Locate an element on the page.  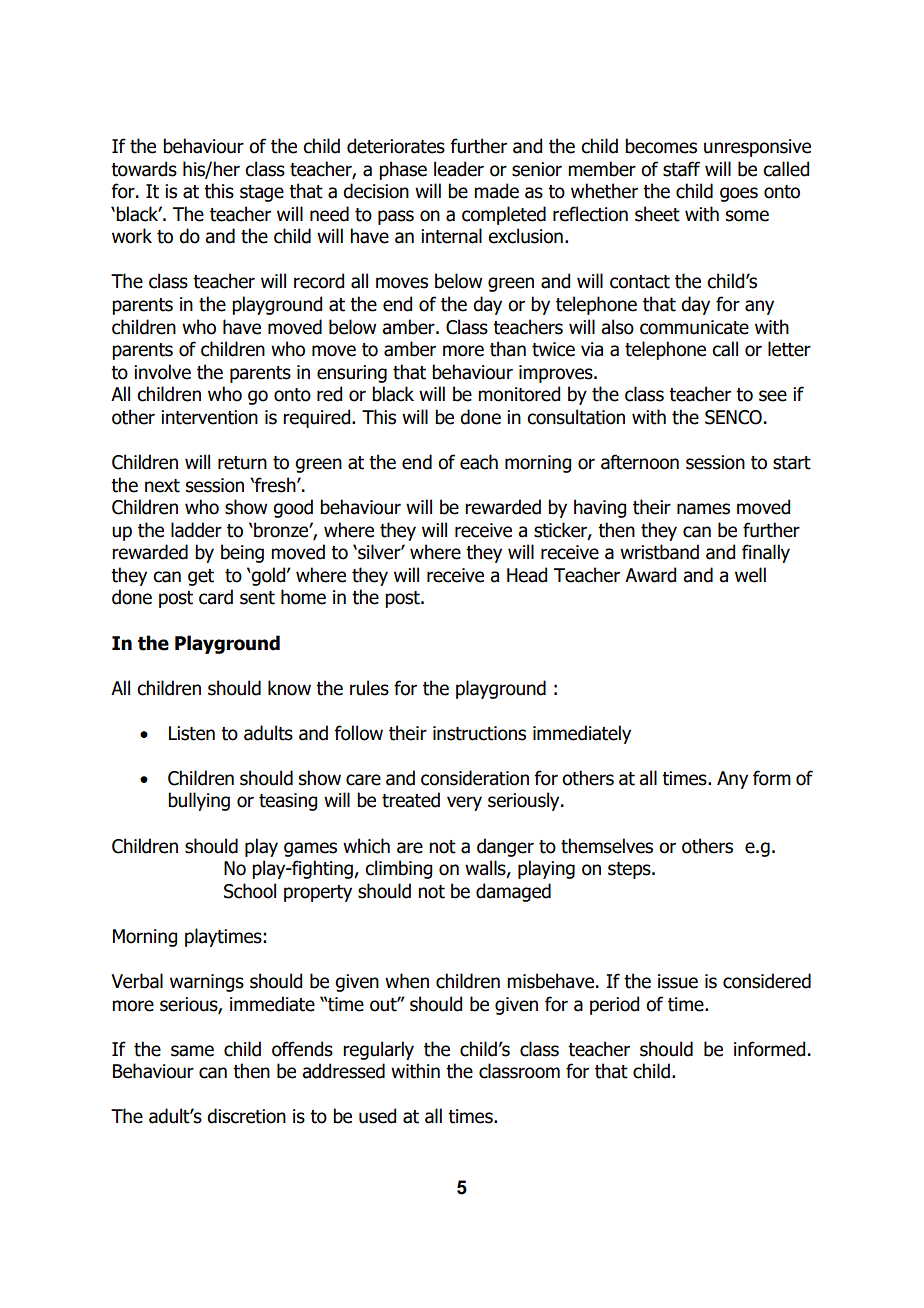
used is located at coordinates (377, 1116).
